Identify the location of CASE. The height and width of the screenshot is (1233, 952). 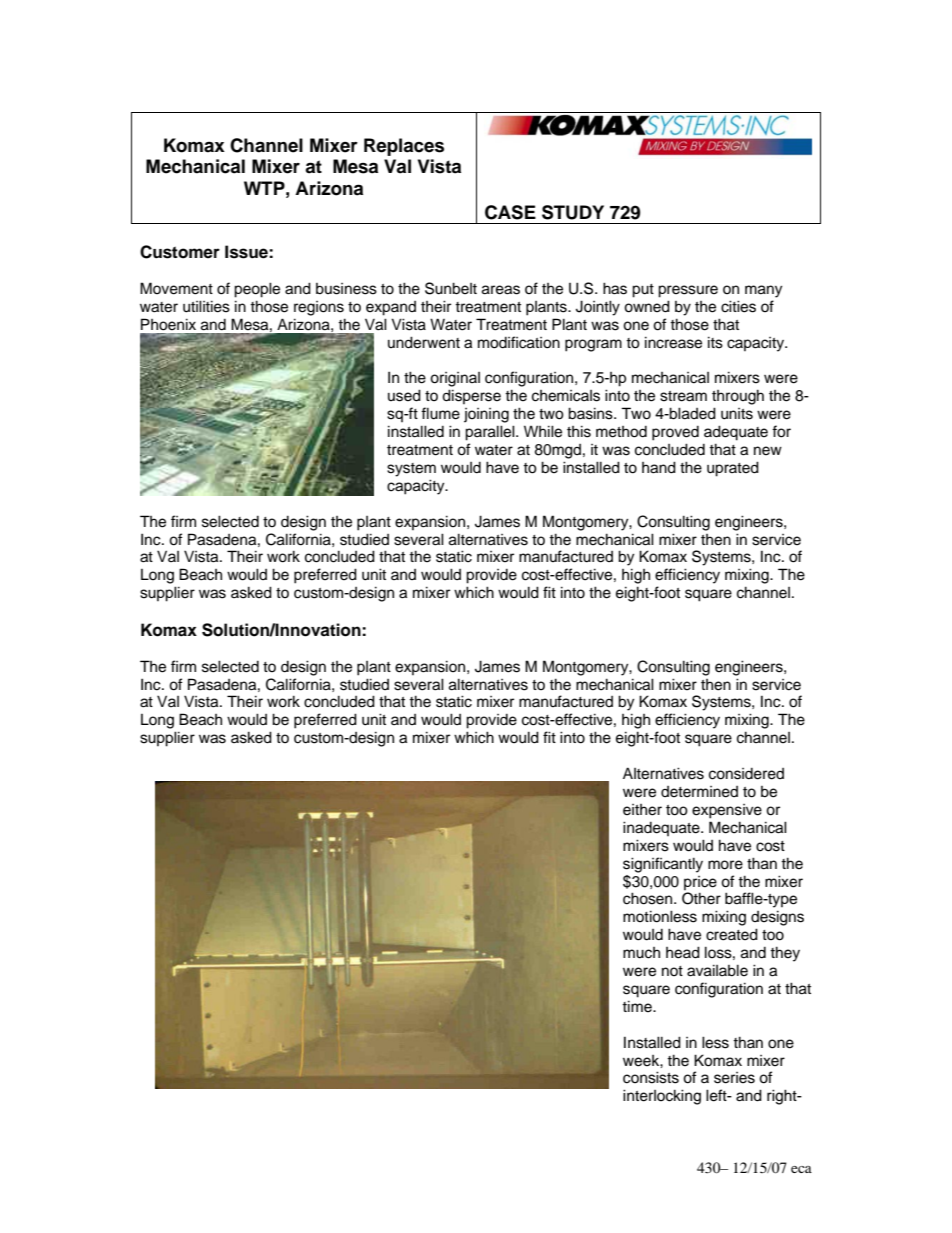
(510, 212).
